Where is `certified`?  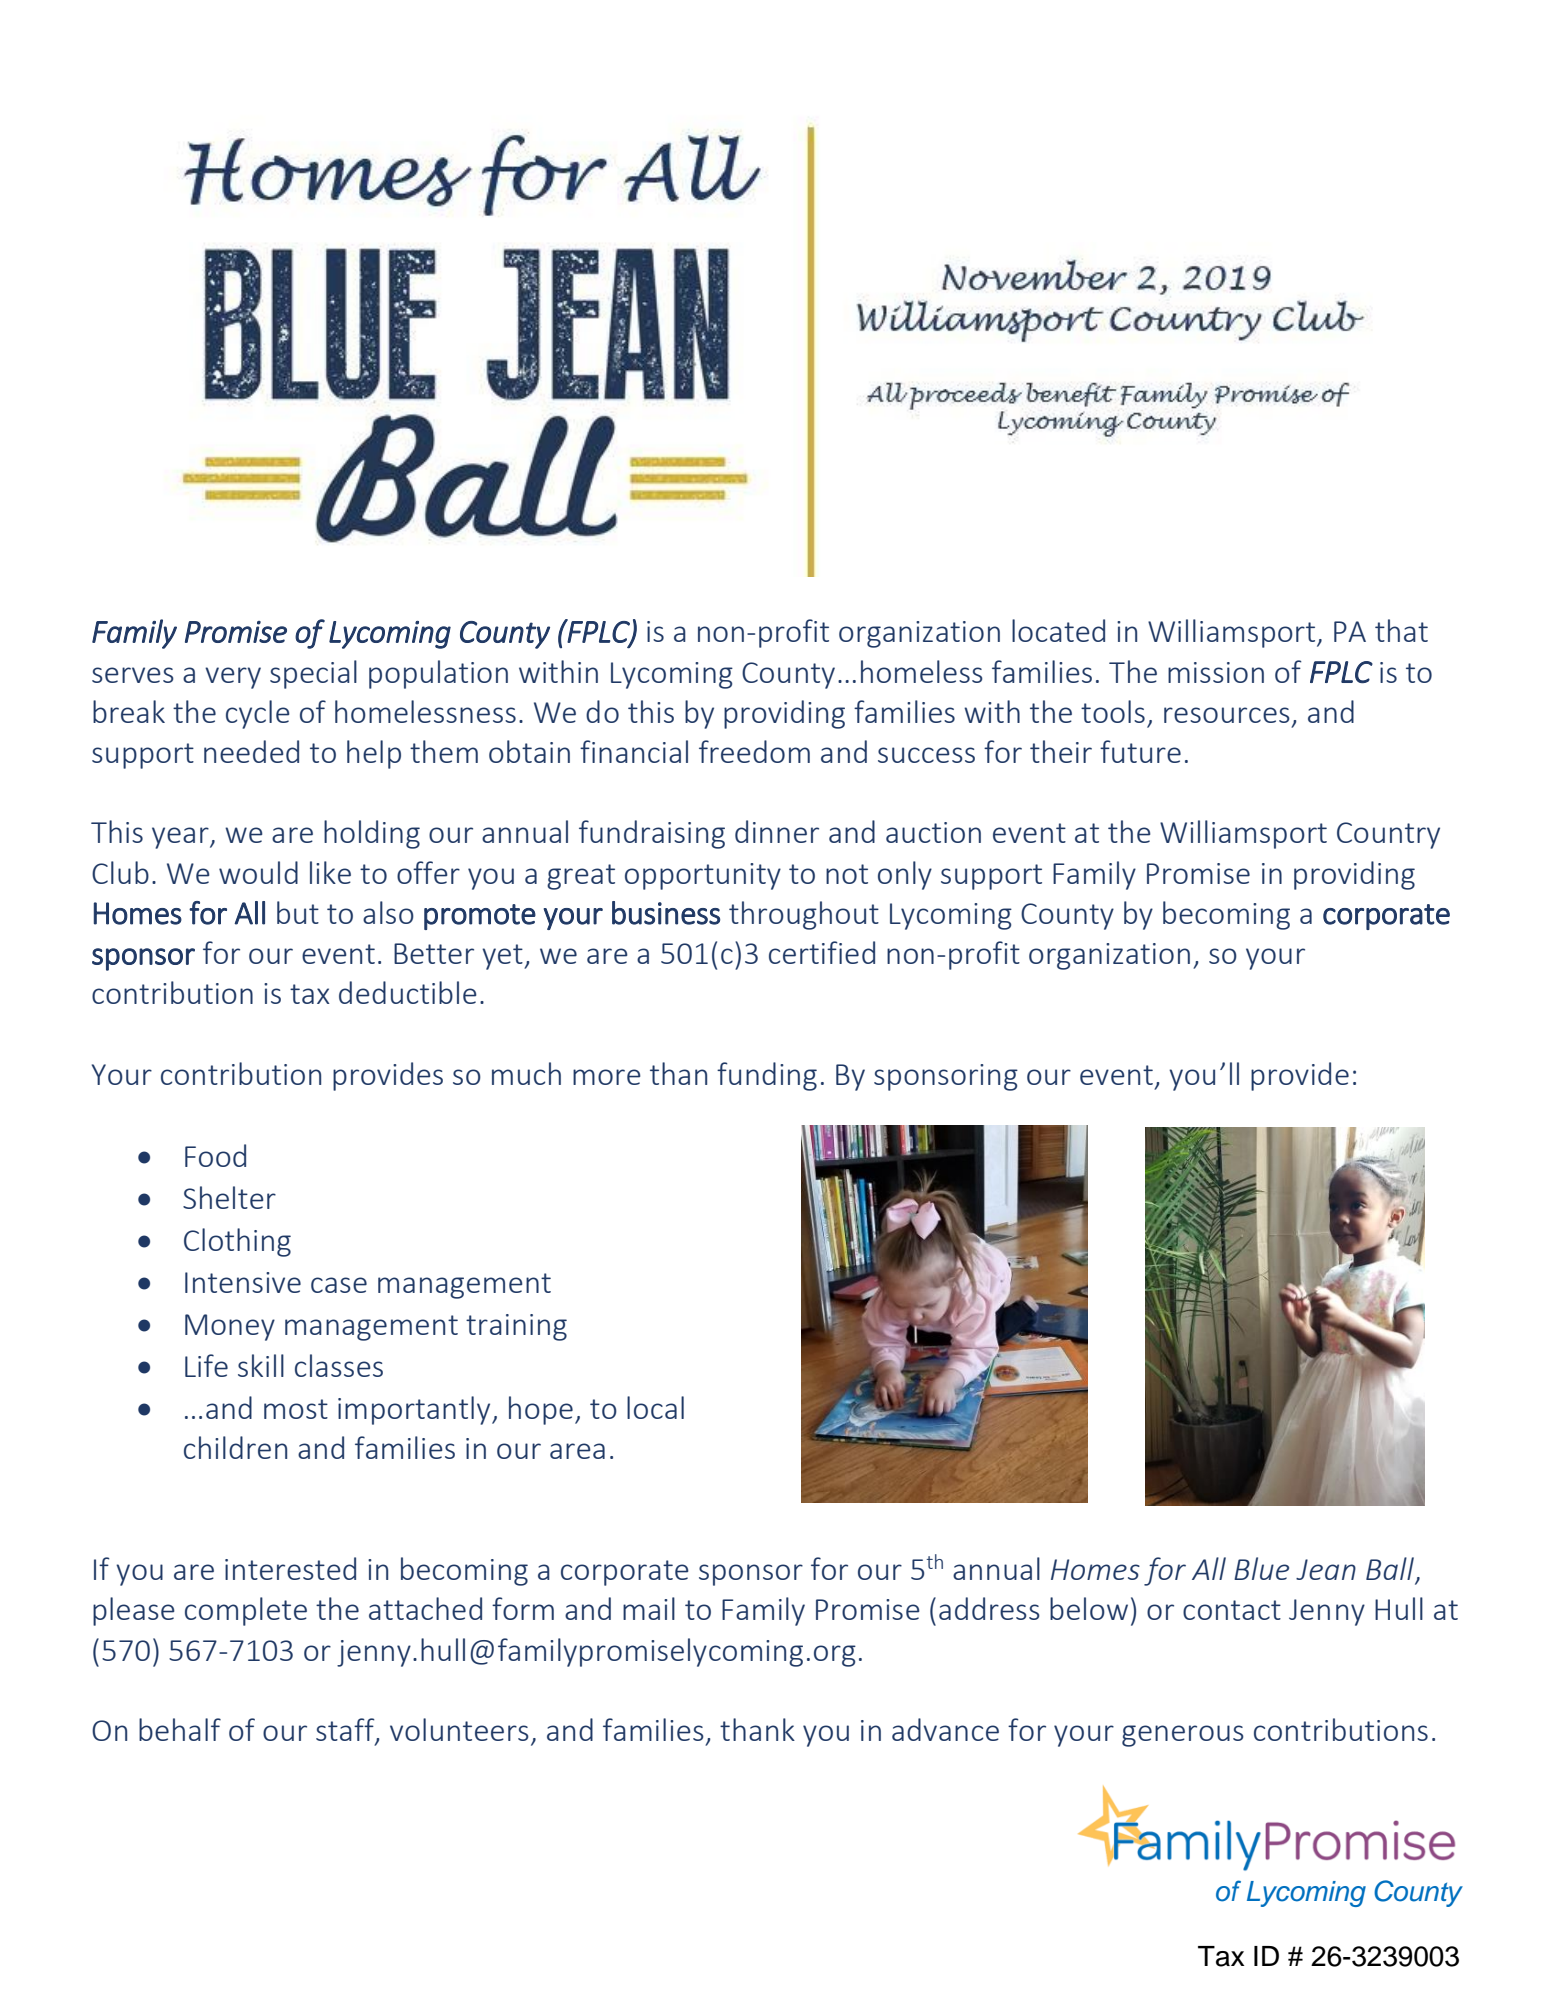 certified is located at coordinates (822, 952).
